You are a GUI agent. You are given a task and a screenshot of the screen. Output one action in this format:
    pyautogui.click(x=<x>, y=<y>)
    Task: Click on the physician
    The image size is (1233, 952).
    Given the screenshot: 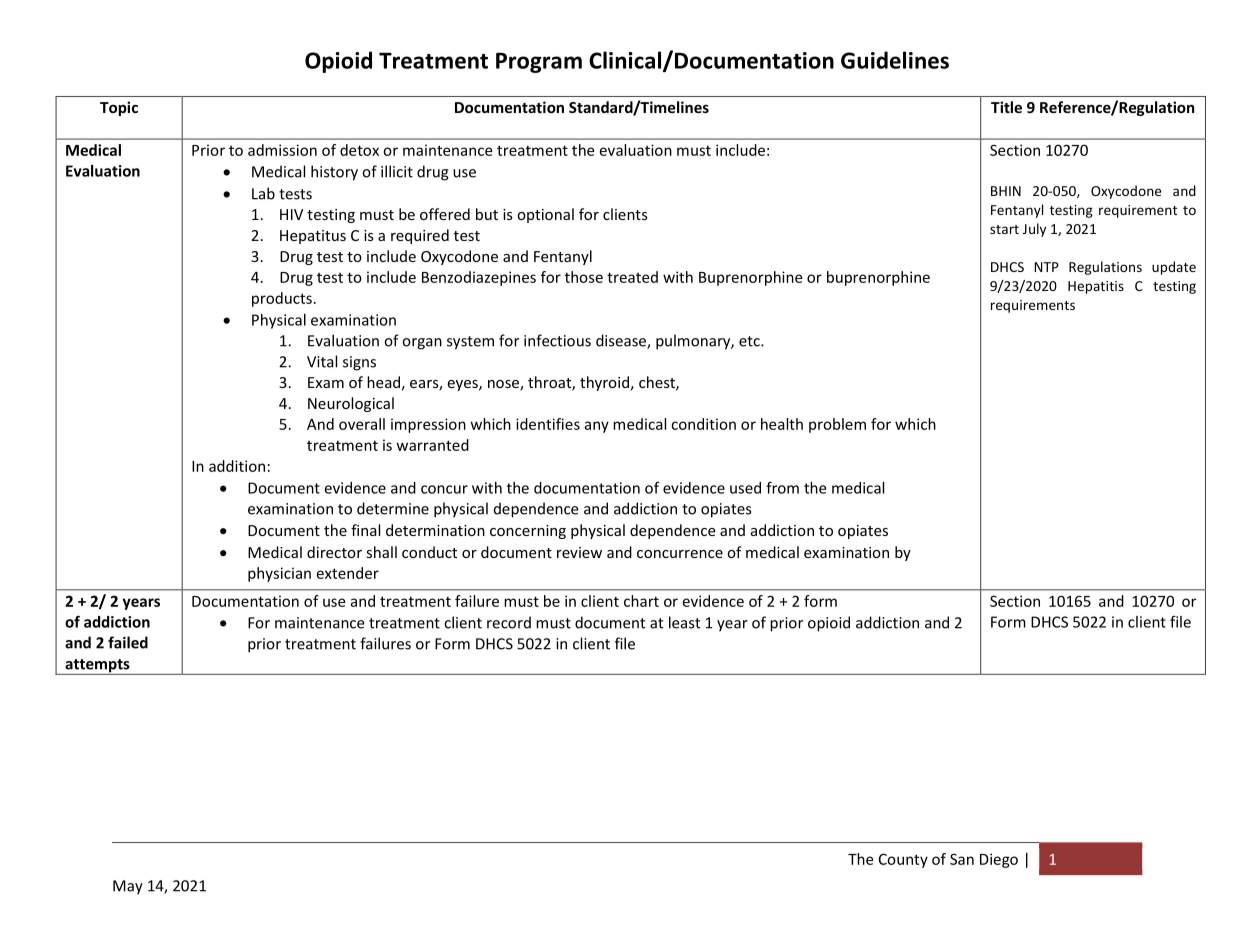 What is the action you would take?
    pyautogui.click(x=279, y=574)
